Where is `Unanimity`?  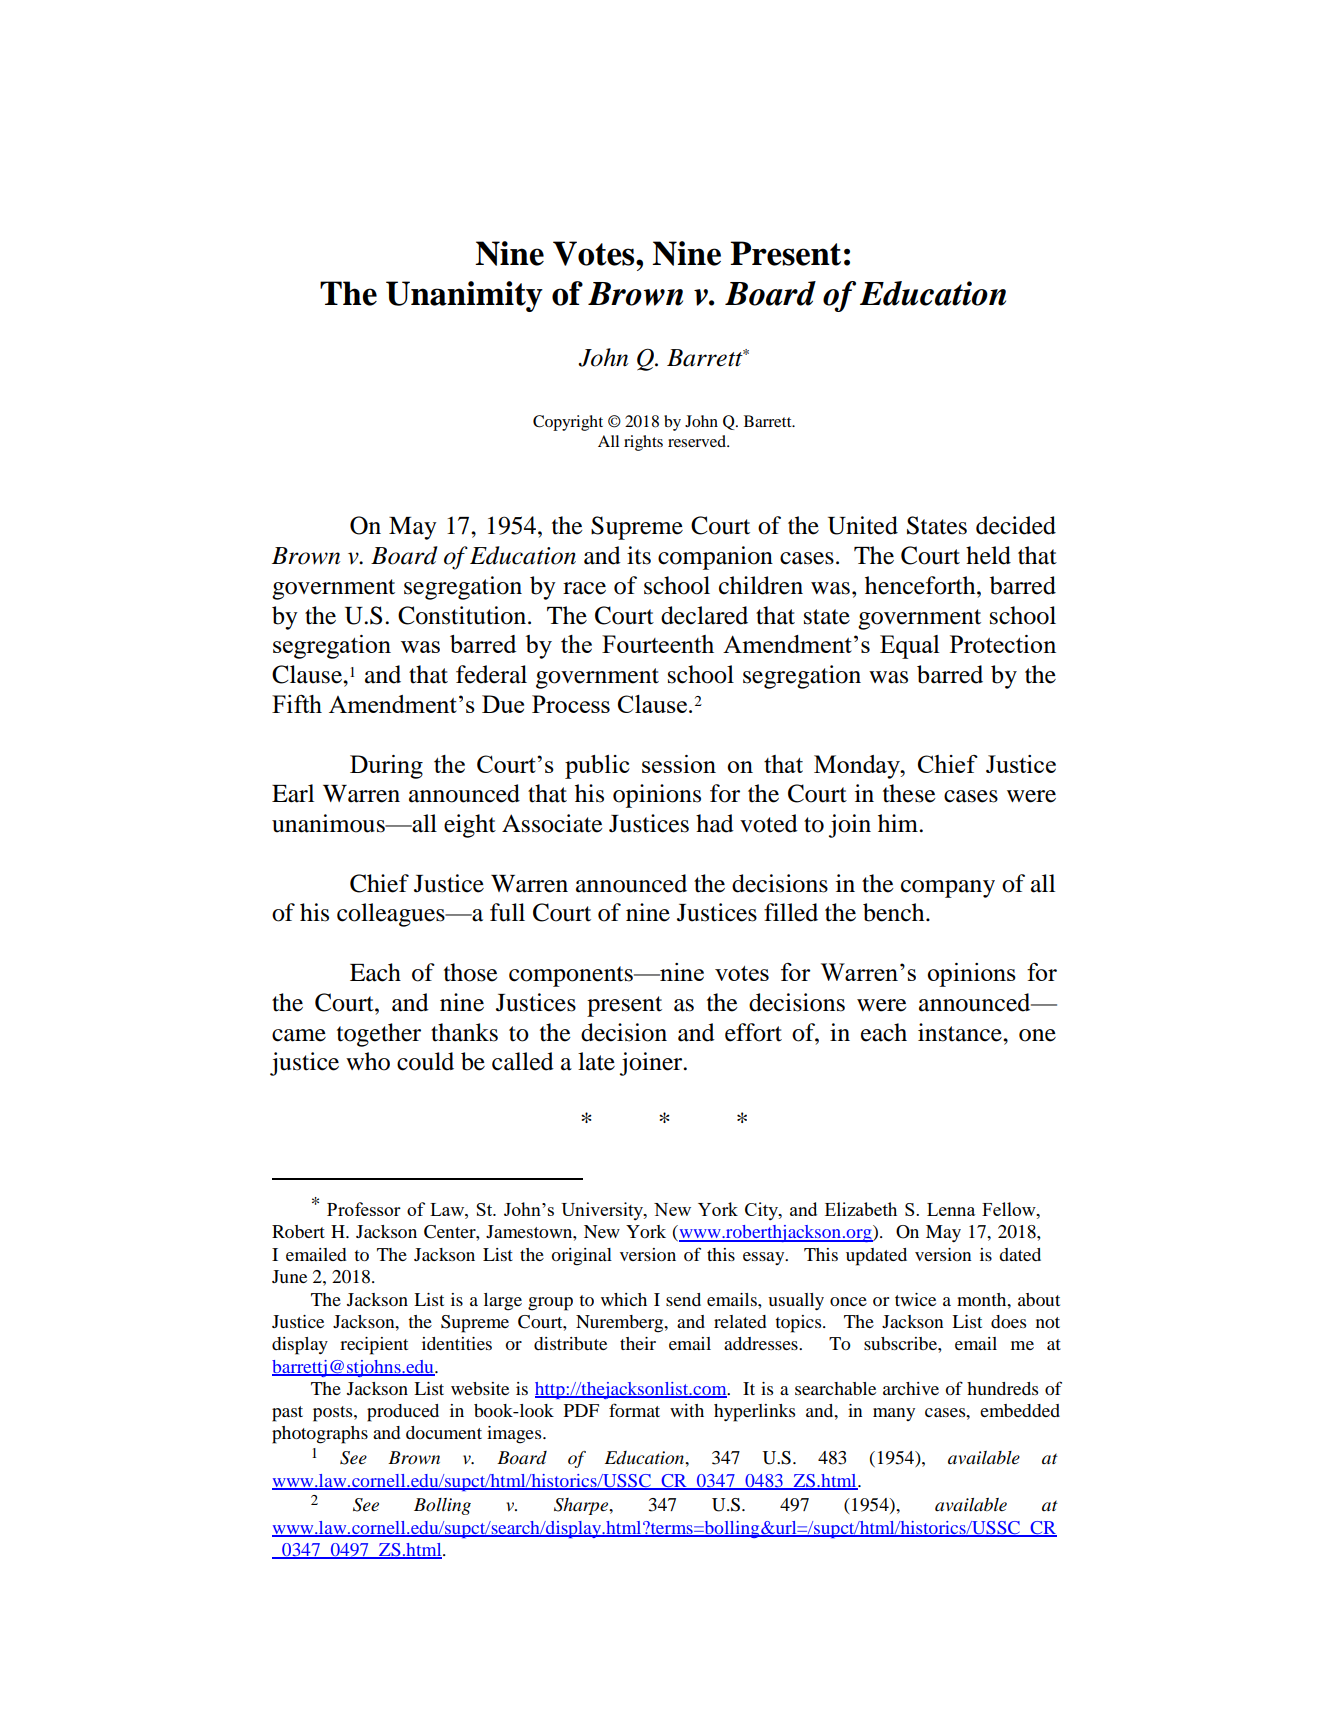 Unanimity is located at coordinates (464, 296).
